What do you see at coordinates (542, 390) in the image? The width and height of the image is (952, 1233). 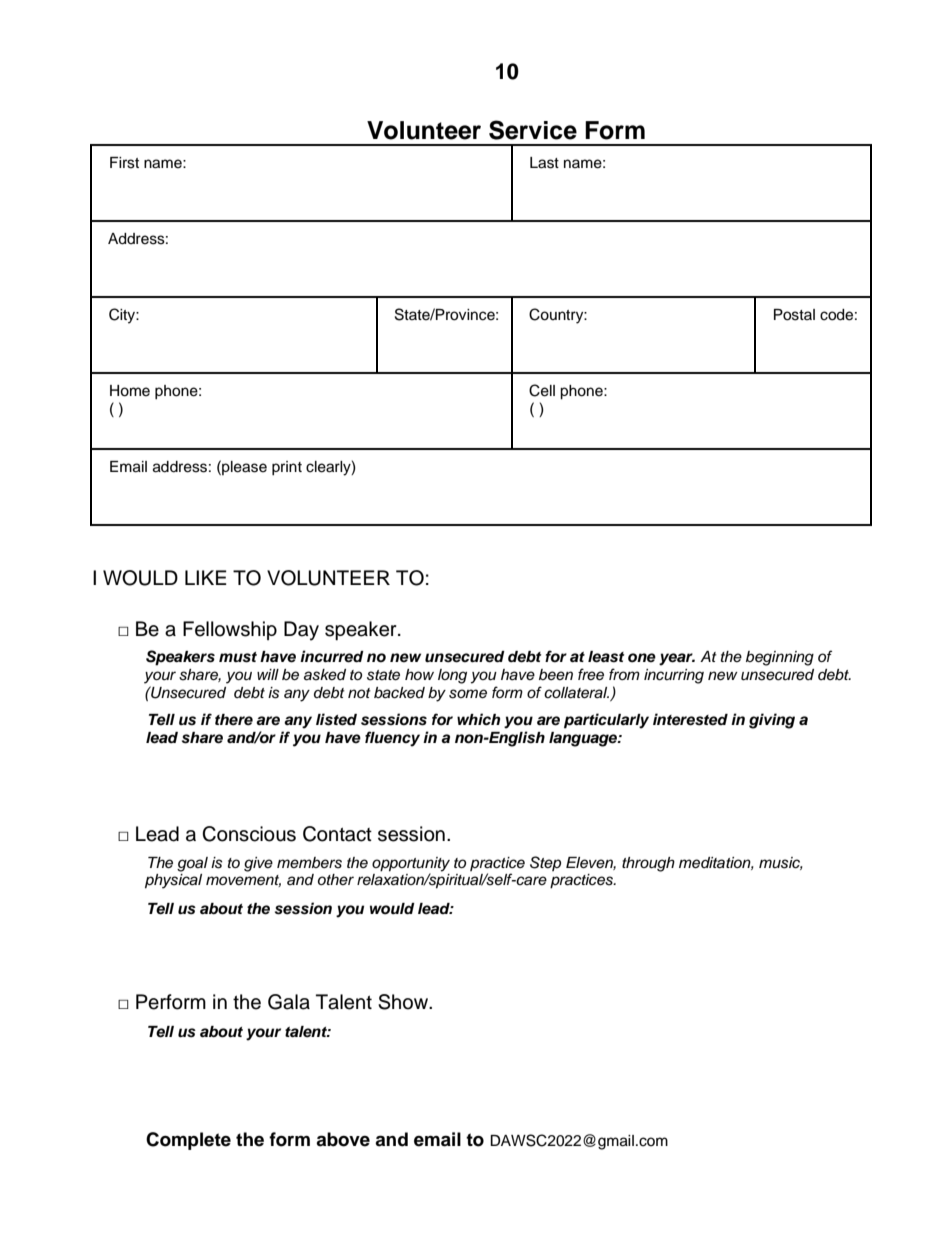 I see `Cell` at bounding box center [542, 390].
